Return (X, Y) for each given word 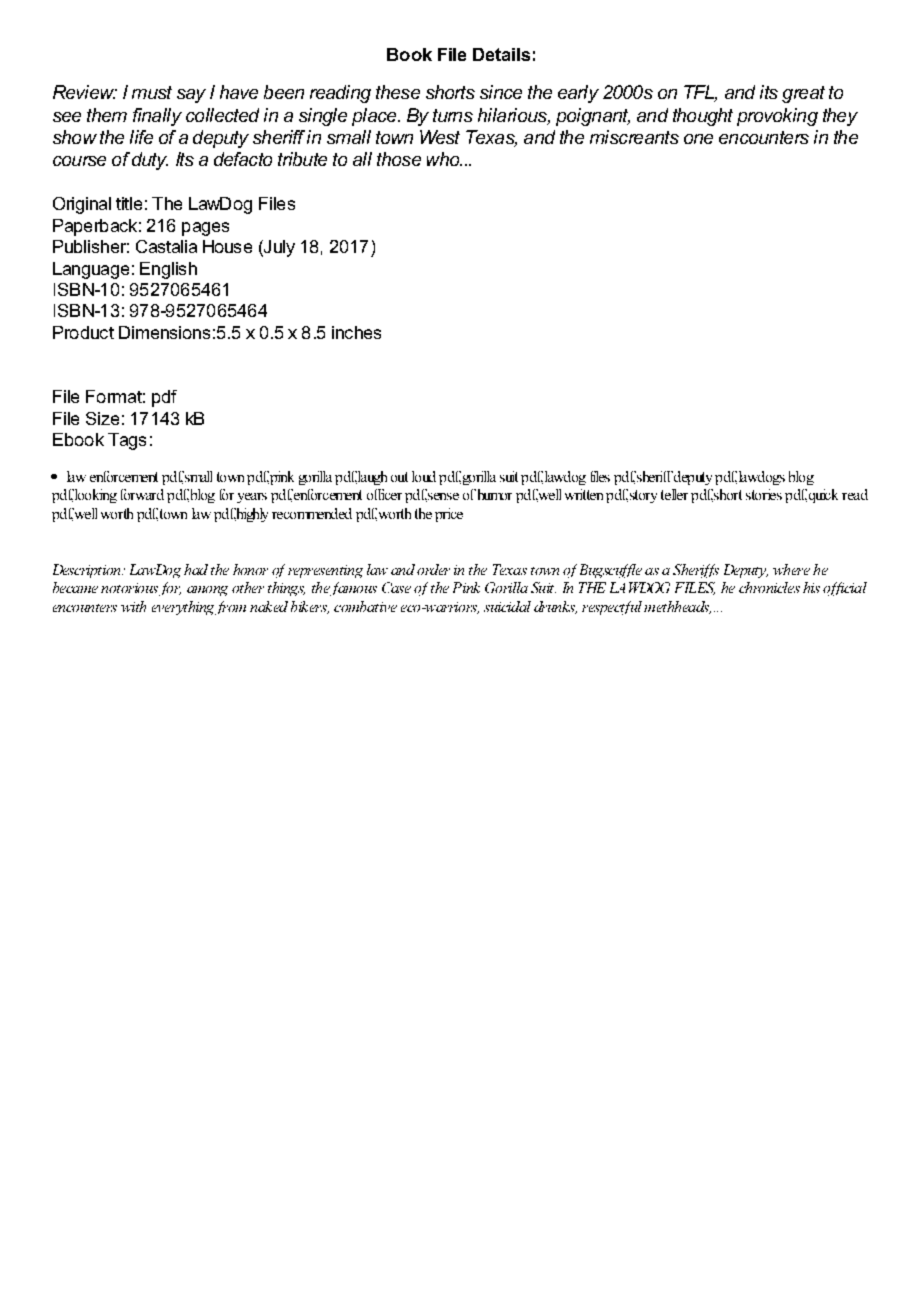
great (803, 94)
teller (674, 494)
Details (501, 54)
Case (396, 587)
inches (356, 332)
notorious (129, 588)
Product (83, 332)
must (152, 92)
